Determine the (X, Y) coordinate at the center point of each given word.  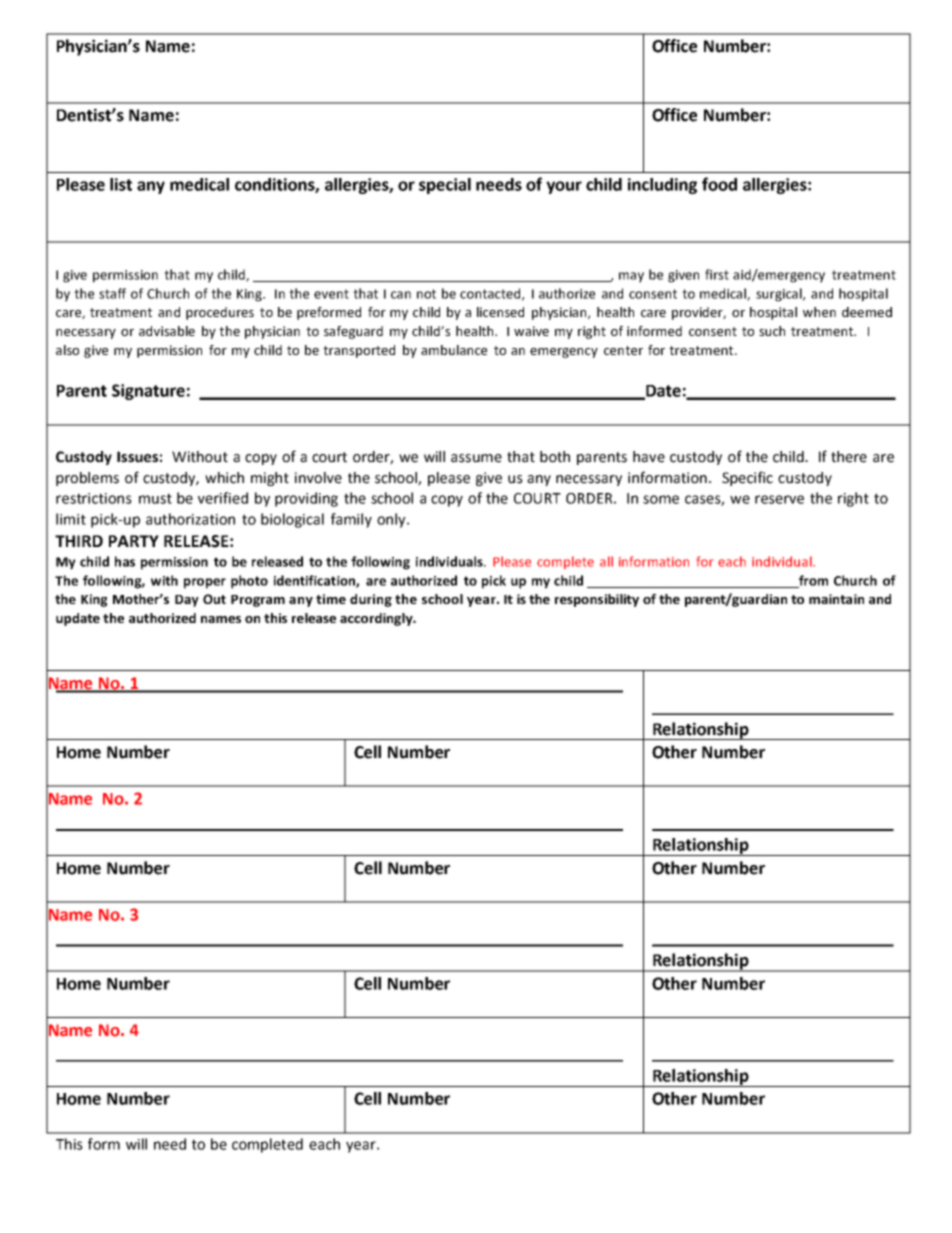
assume (476, 458)
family (351, 520)
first (717, 274)
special (445, 186)
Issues (137, 457)
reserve (779, 499)
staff (112, 293)
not (426, 294)
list (121, 184)
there (849, 457)
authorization (190, 519)
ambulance (454, 350)
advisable (167, 331)
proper (205, 583)
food (719, 184)
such (772, 331)
